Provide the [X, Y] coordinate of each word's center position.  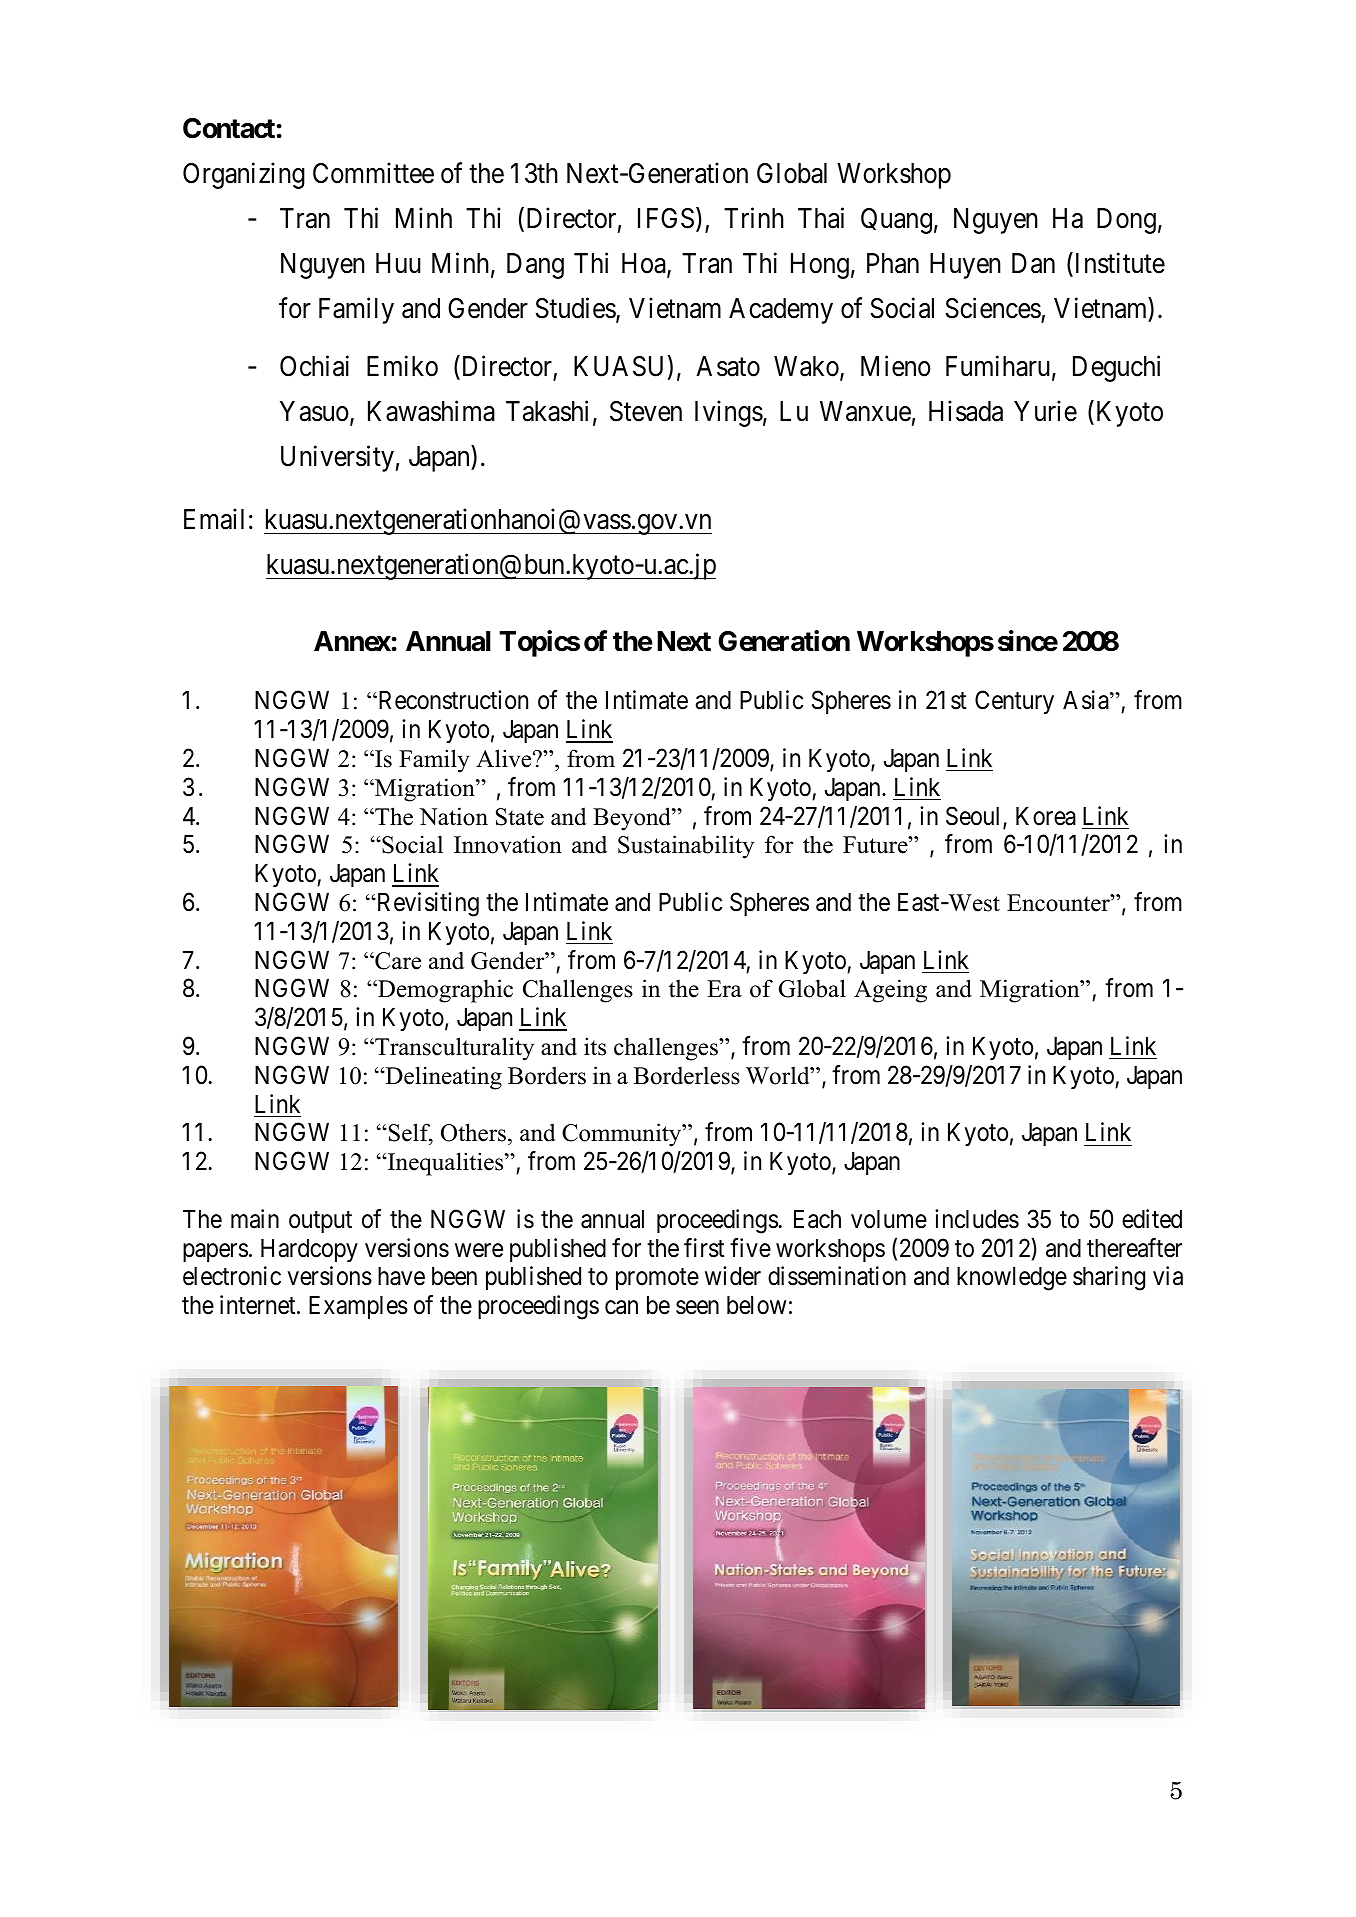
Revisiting [426, 904]
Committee [373, 173]
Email [214, 519]
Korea [1046, 816]
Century [1014, 702]
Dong [1126, 221]
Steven [646, 411]
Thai [821, 218]
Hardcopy [309, 1250]
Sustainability [686, 847]
